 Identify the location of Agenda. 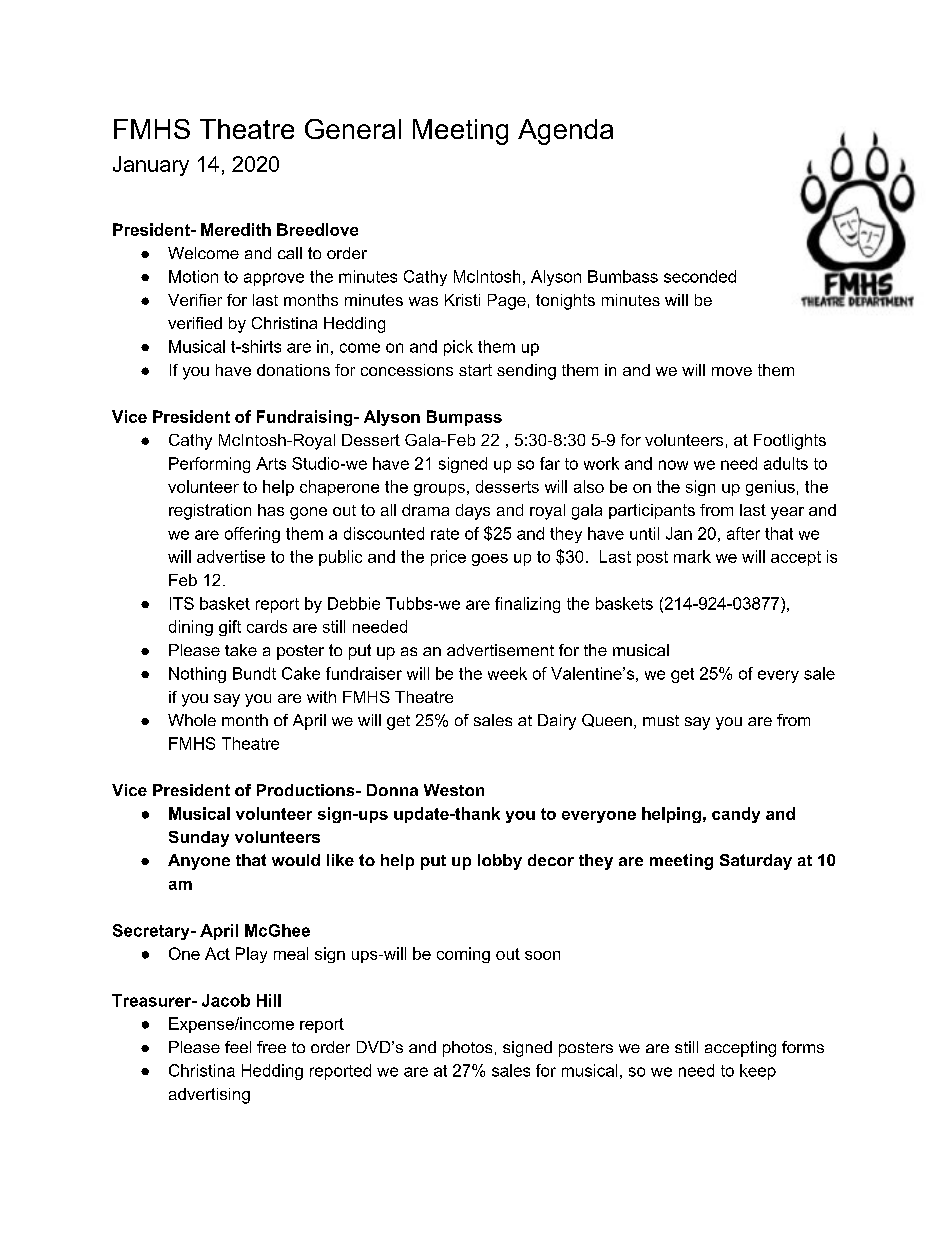
(565, 132).
